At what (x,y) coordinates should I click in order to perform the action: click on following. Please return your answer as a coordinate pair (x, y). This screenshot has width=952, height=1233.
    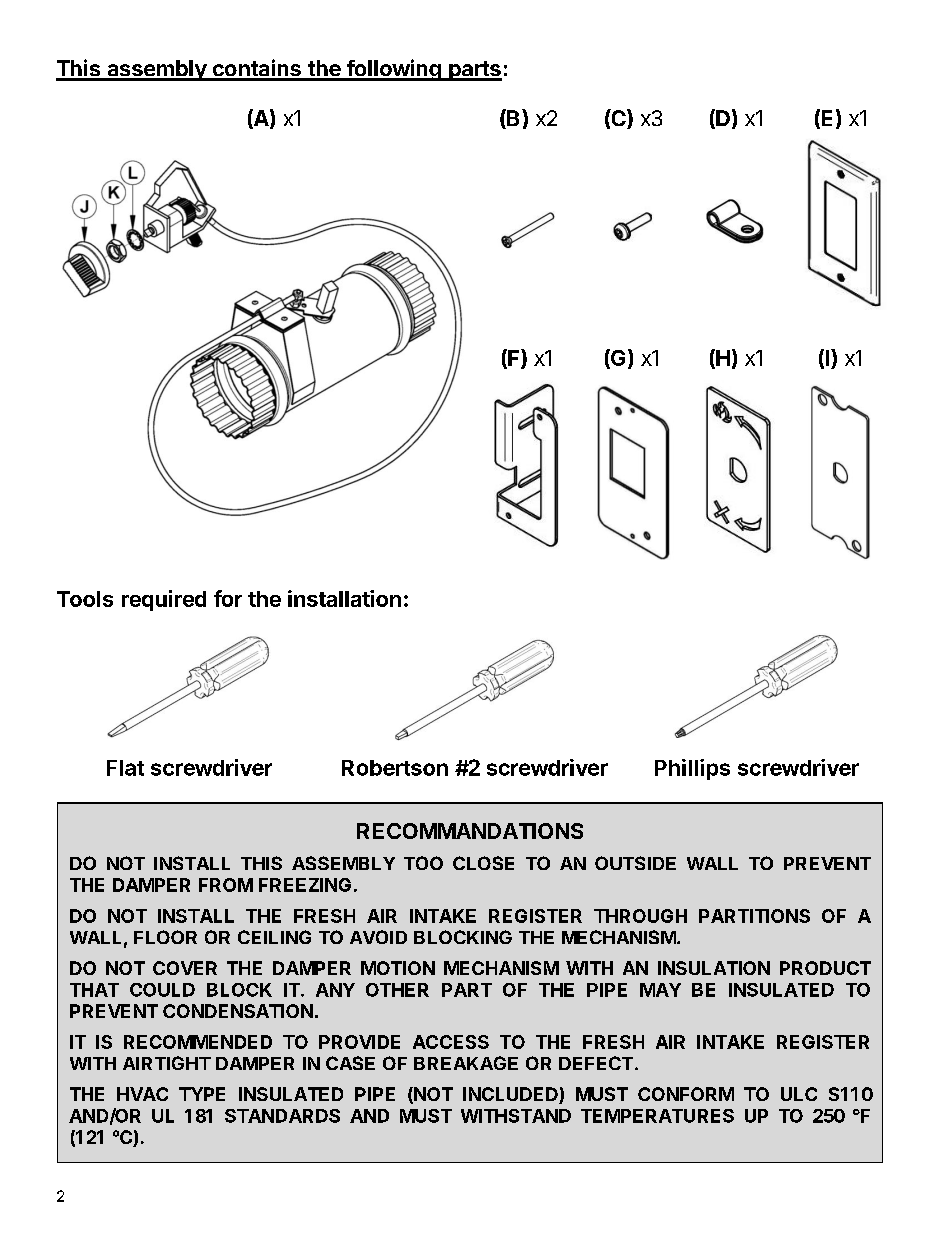
    Looking at the image, I should click on (393, 70).
